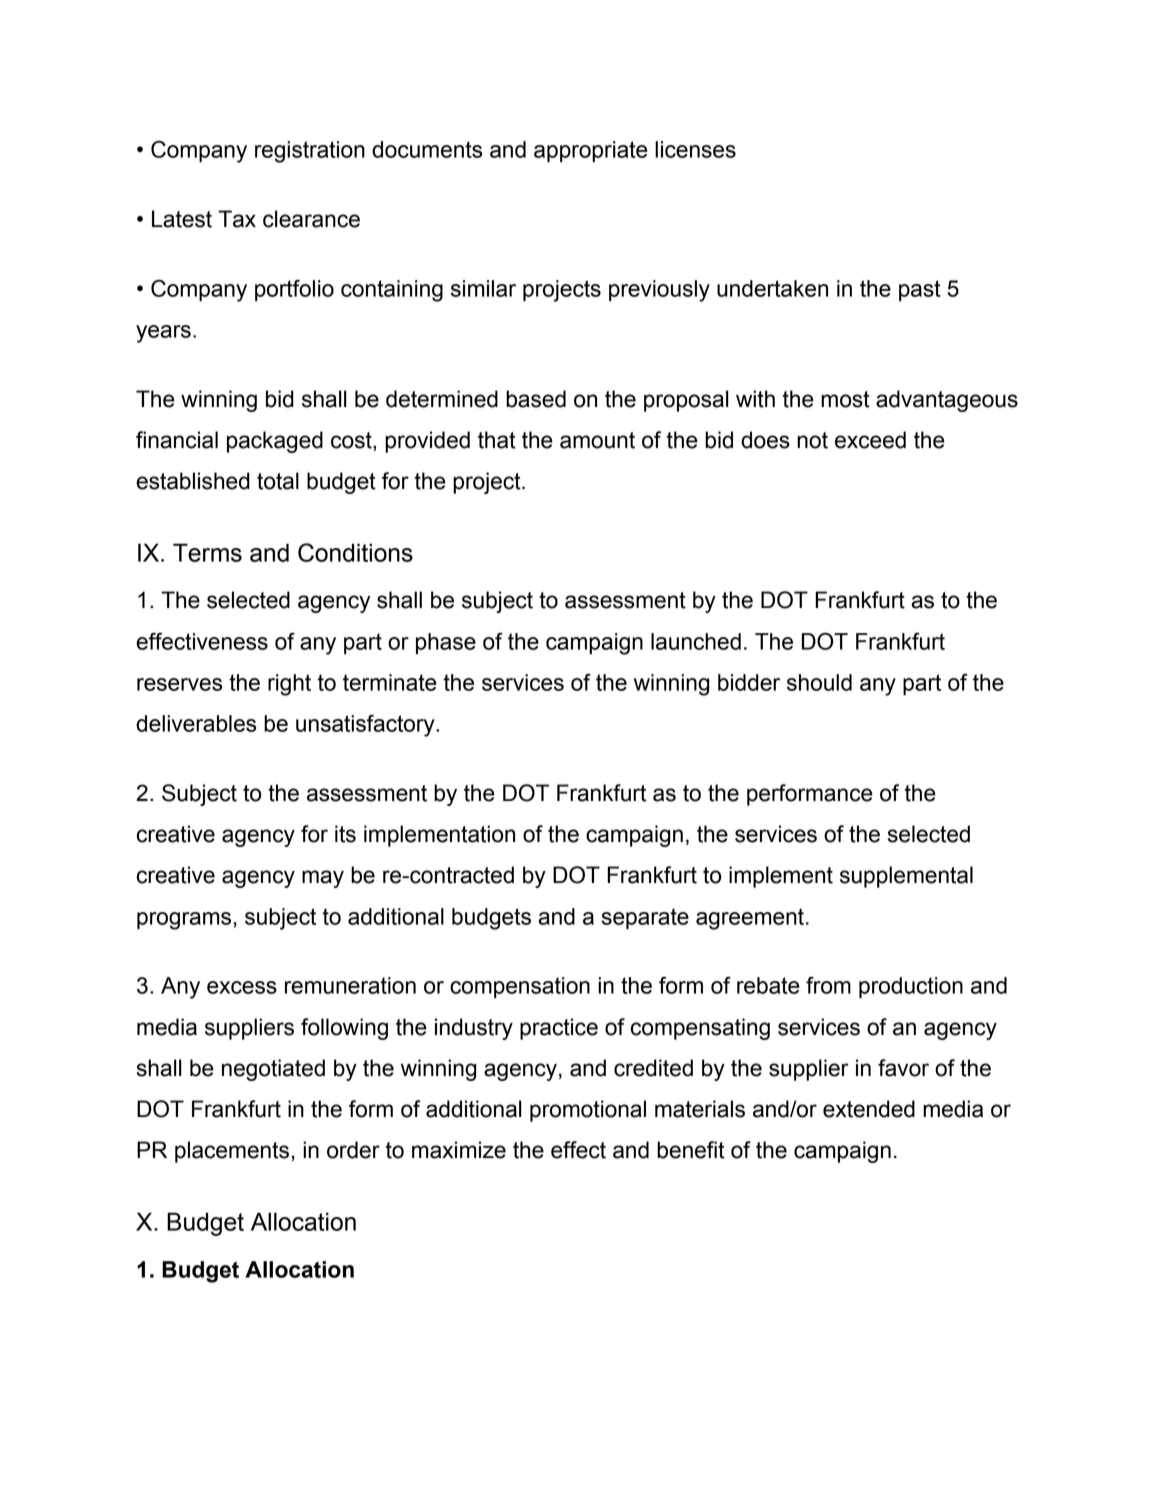 The width and height of the screenshot is (1157, 1497). I want to click on supplemental, so click(906, 877).
